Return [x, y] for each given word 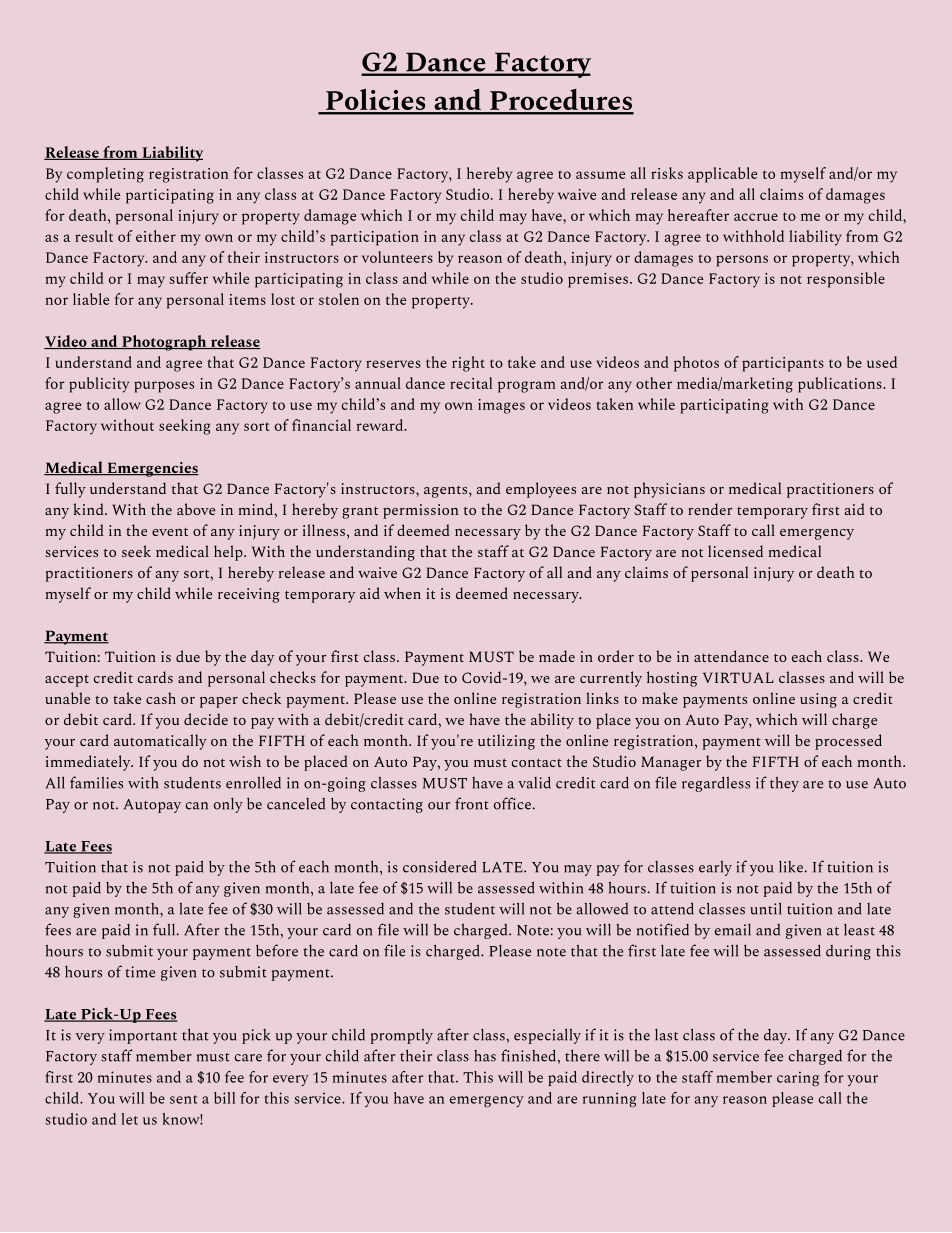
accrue [756, 217]
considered [440, 866]
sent [183, 1099]
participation [375, 238]
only [228, 805]
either [156, 236]
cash [161, 698]
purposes [164, 387]
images [501, 406]
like [791, 867]
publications [841, 385]
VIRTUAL [738, 677]
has [485, 1056]
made [557, 656]
